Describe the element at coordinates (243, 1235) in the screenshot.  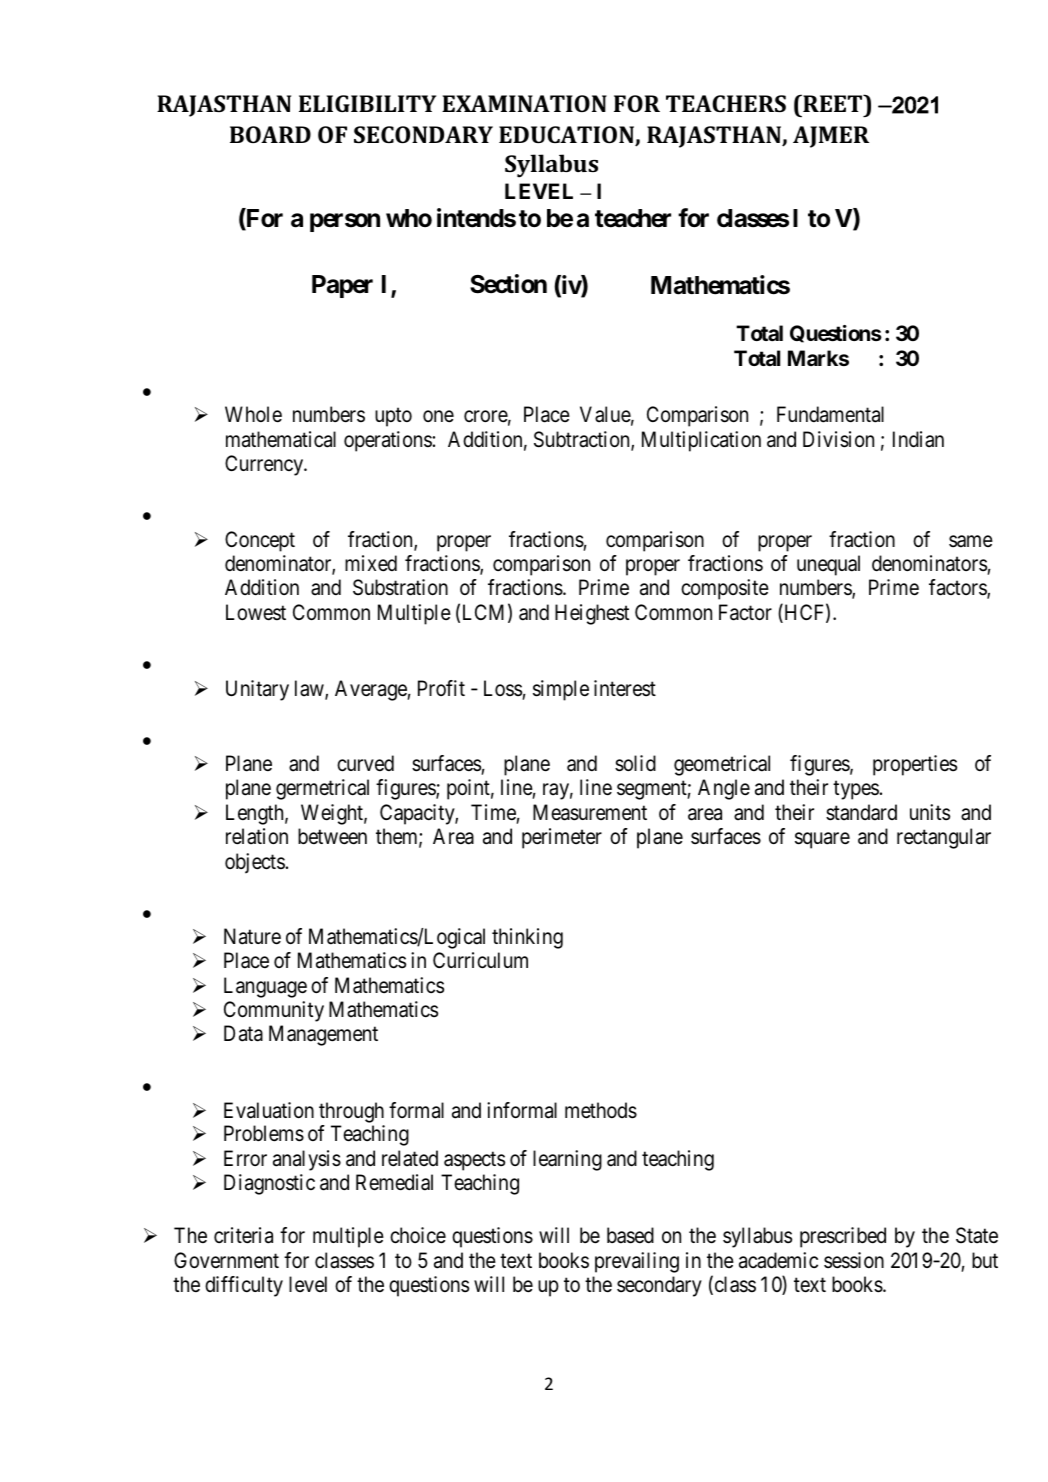
I see `criteria` at that location.
